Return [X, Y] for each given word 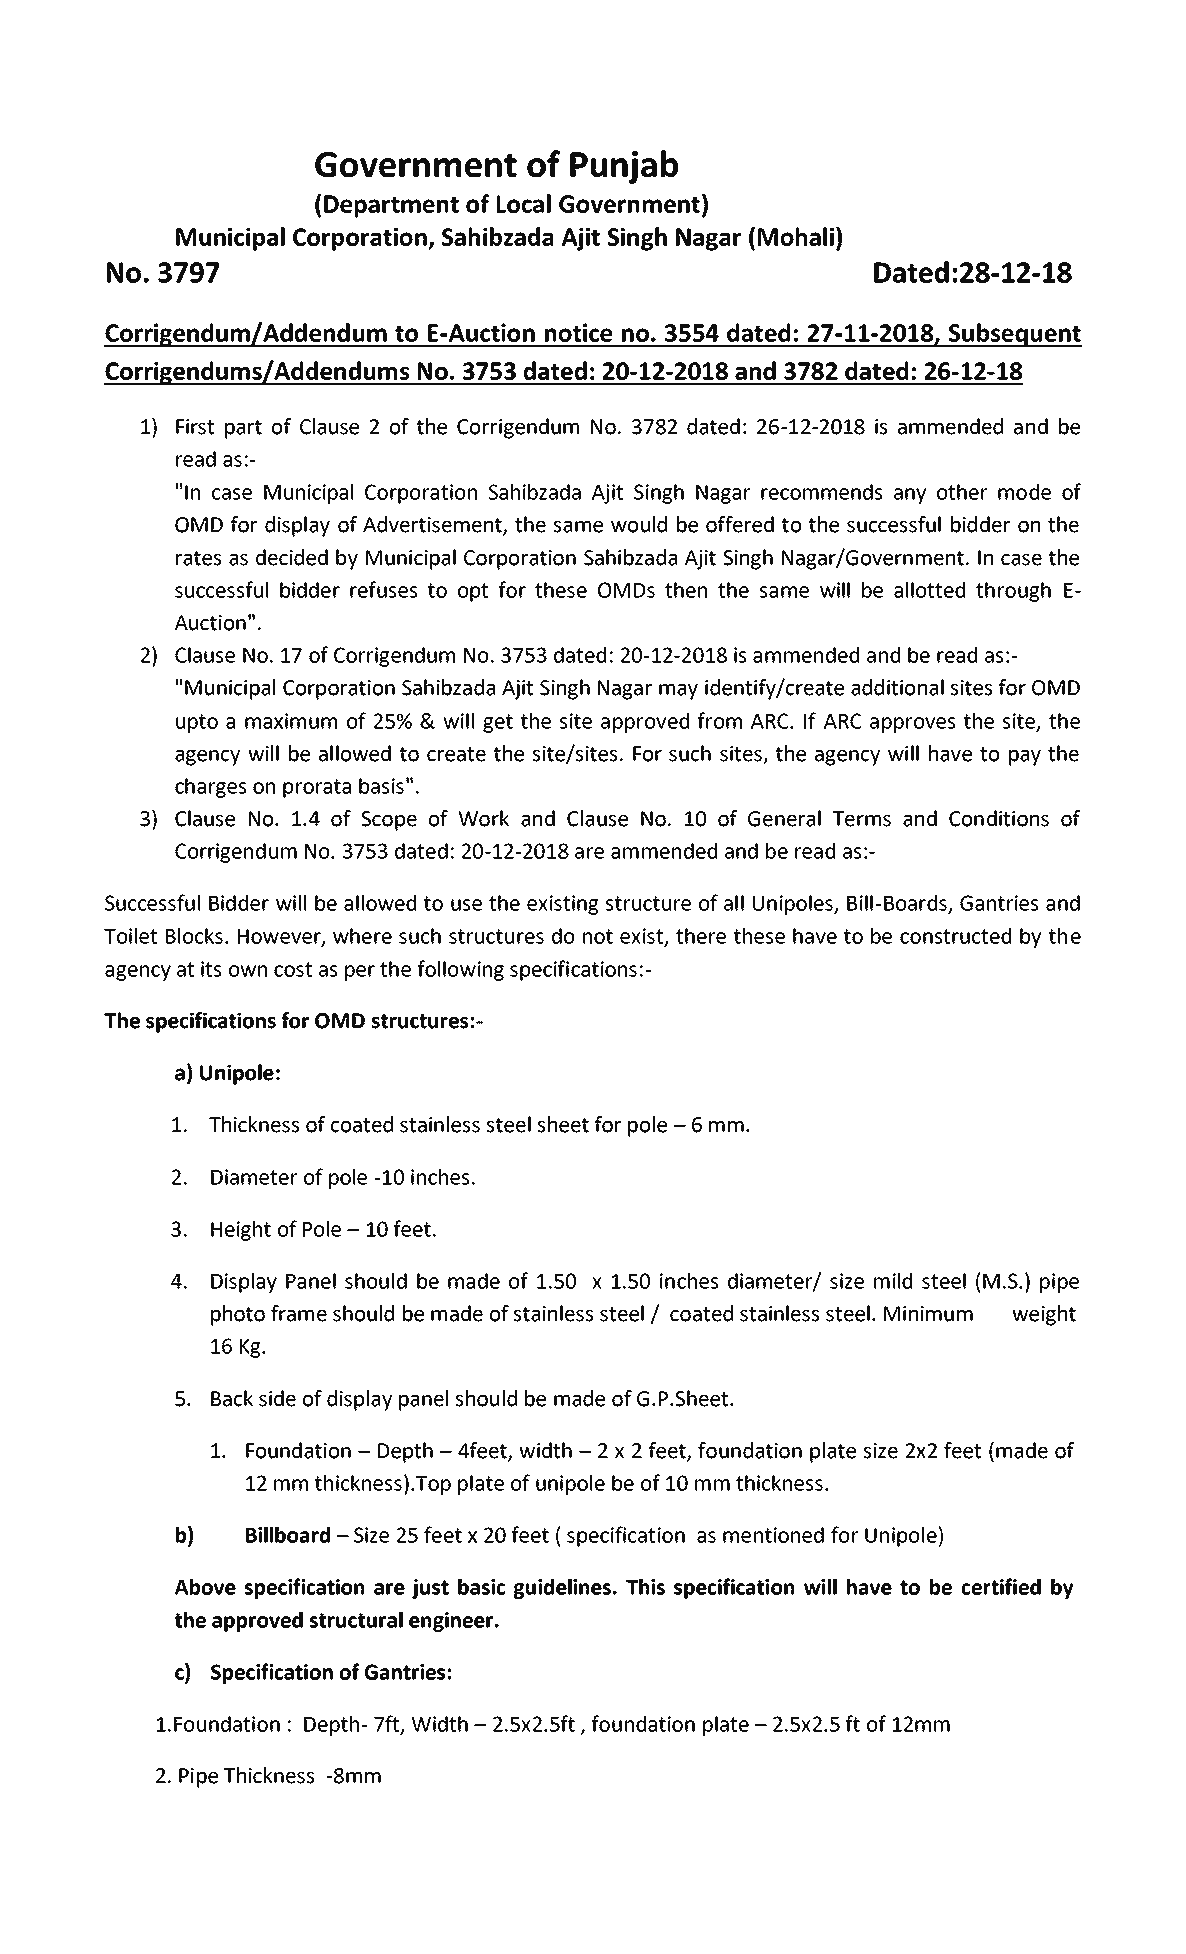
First [195, 427]
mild [893, 1281]
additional [897, 687]
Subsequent [1014, 335]
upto [197, 723]
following [461, 970]
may [678, 691]
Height [241, 1231]
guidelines [562, 1589]
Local [524, 203]
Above [205, 1587]
